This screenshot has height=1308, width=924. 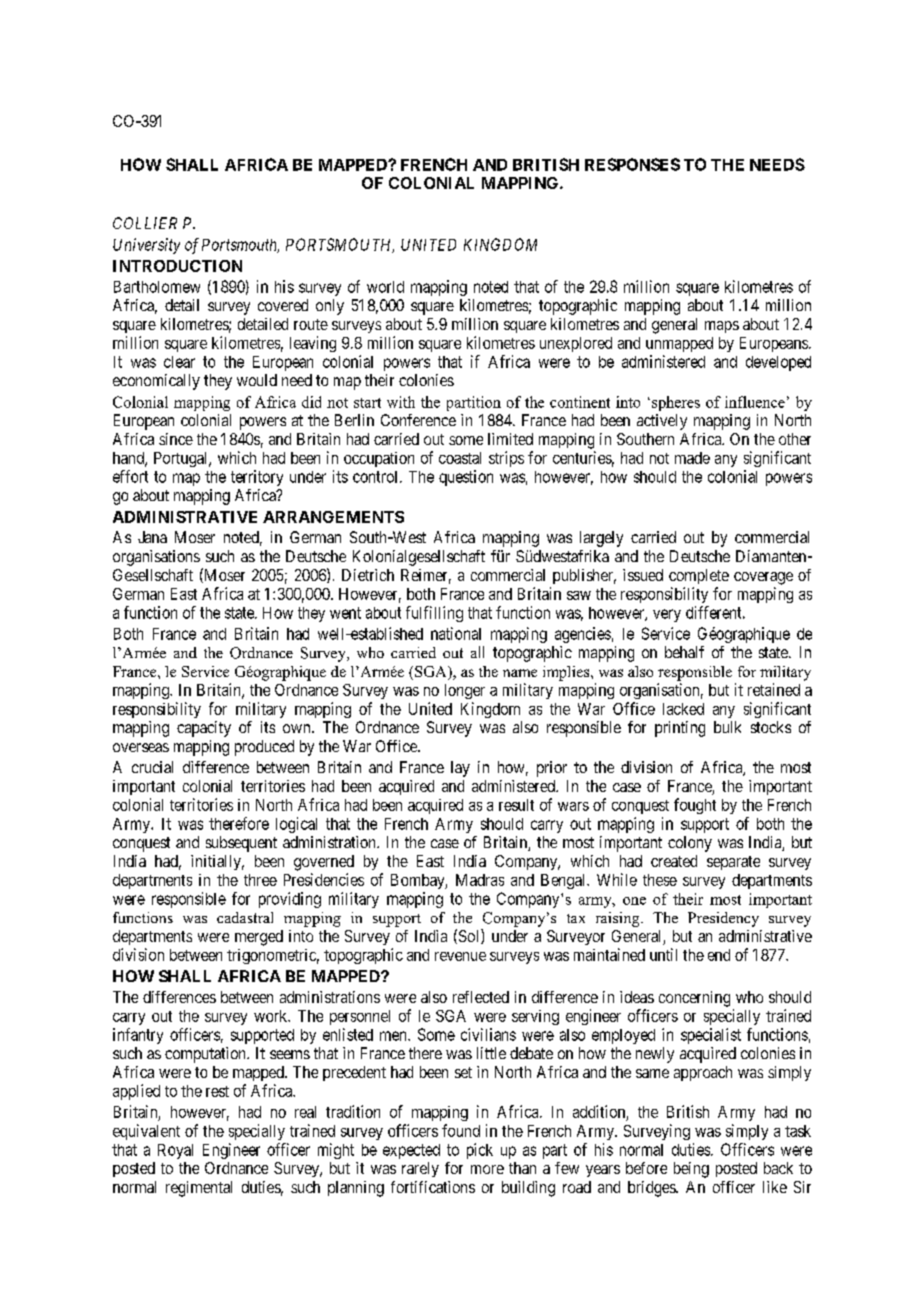 I want to click on made, so click(x=692, y=458).
